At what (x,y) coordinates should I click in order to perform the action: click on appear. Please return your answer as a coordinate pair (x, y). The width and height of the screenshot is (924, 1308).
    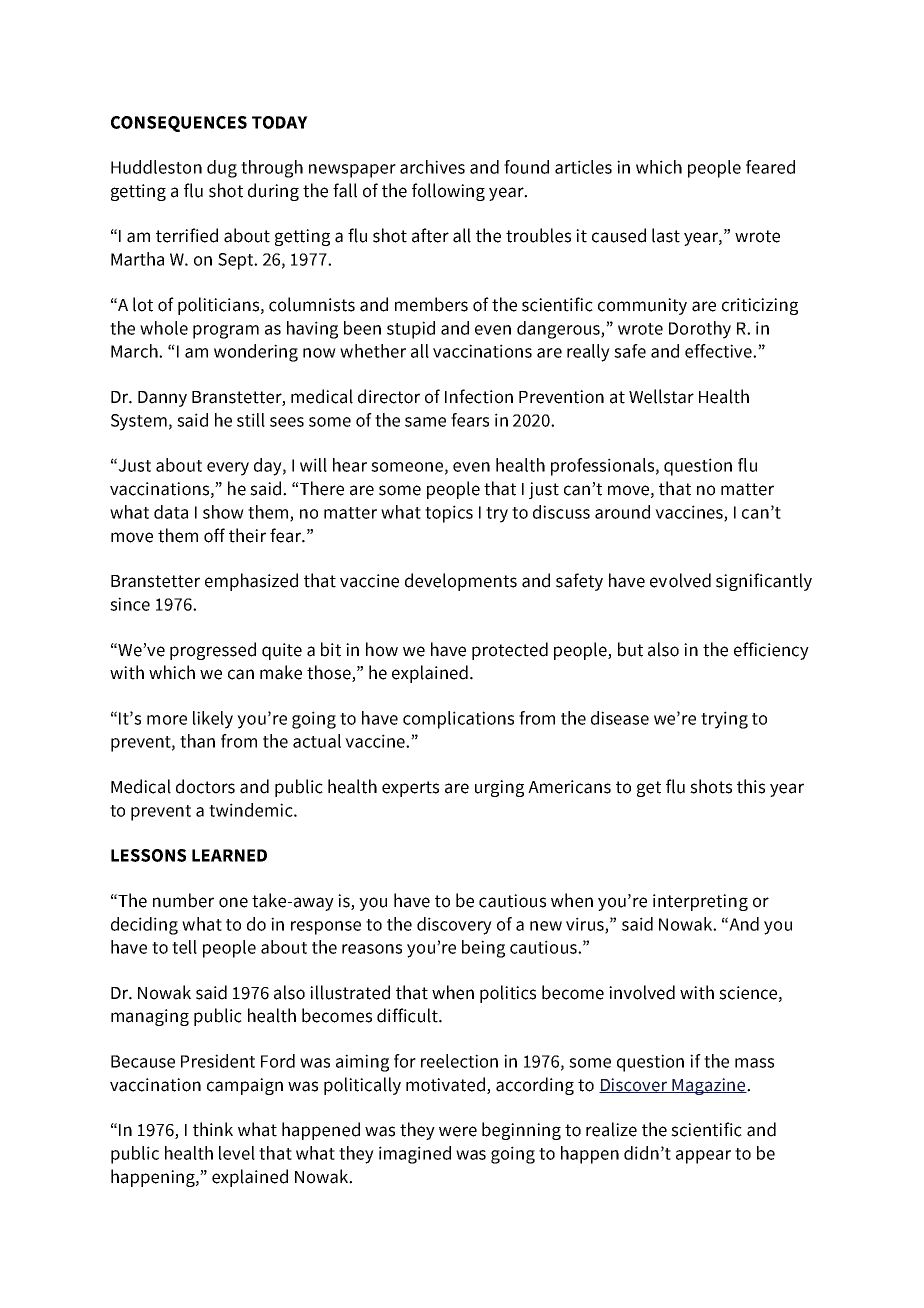
    Looking at the image, I should click on (703, 1157).
